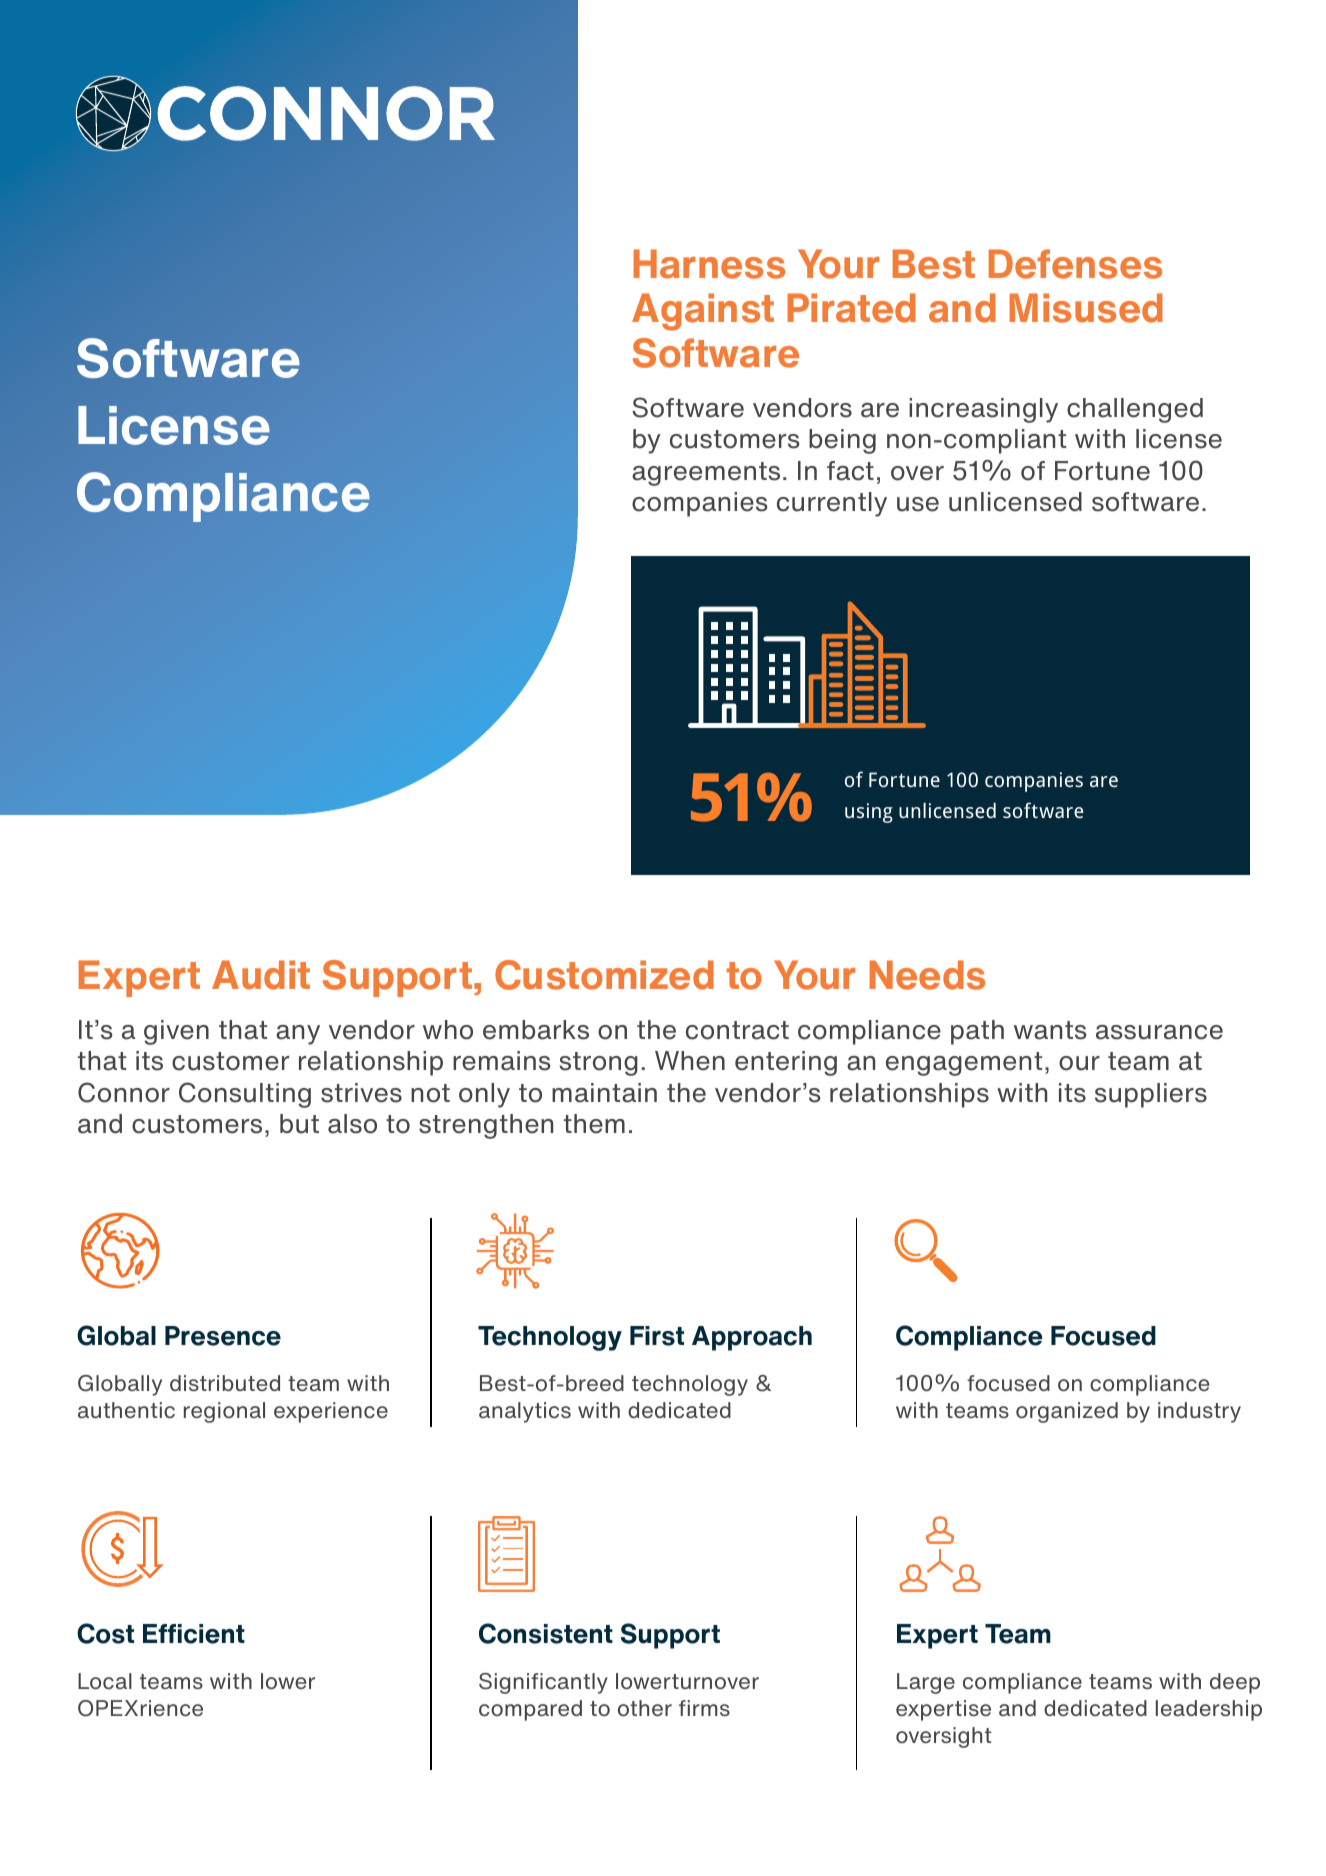 This image has width=1326, height=1876. What do you see at coordinates (703, 312) in the image?
I see `Against` at bounding box center [703, 312].
